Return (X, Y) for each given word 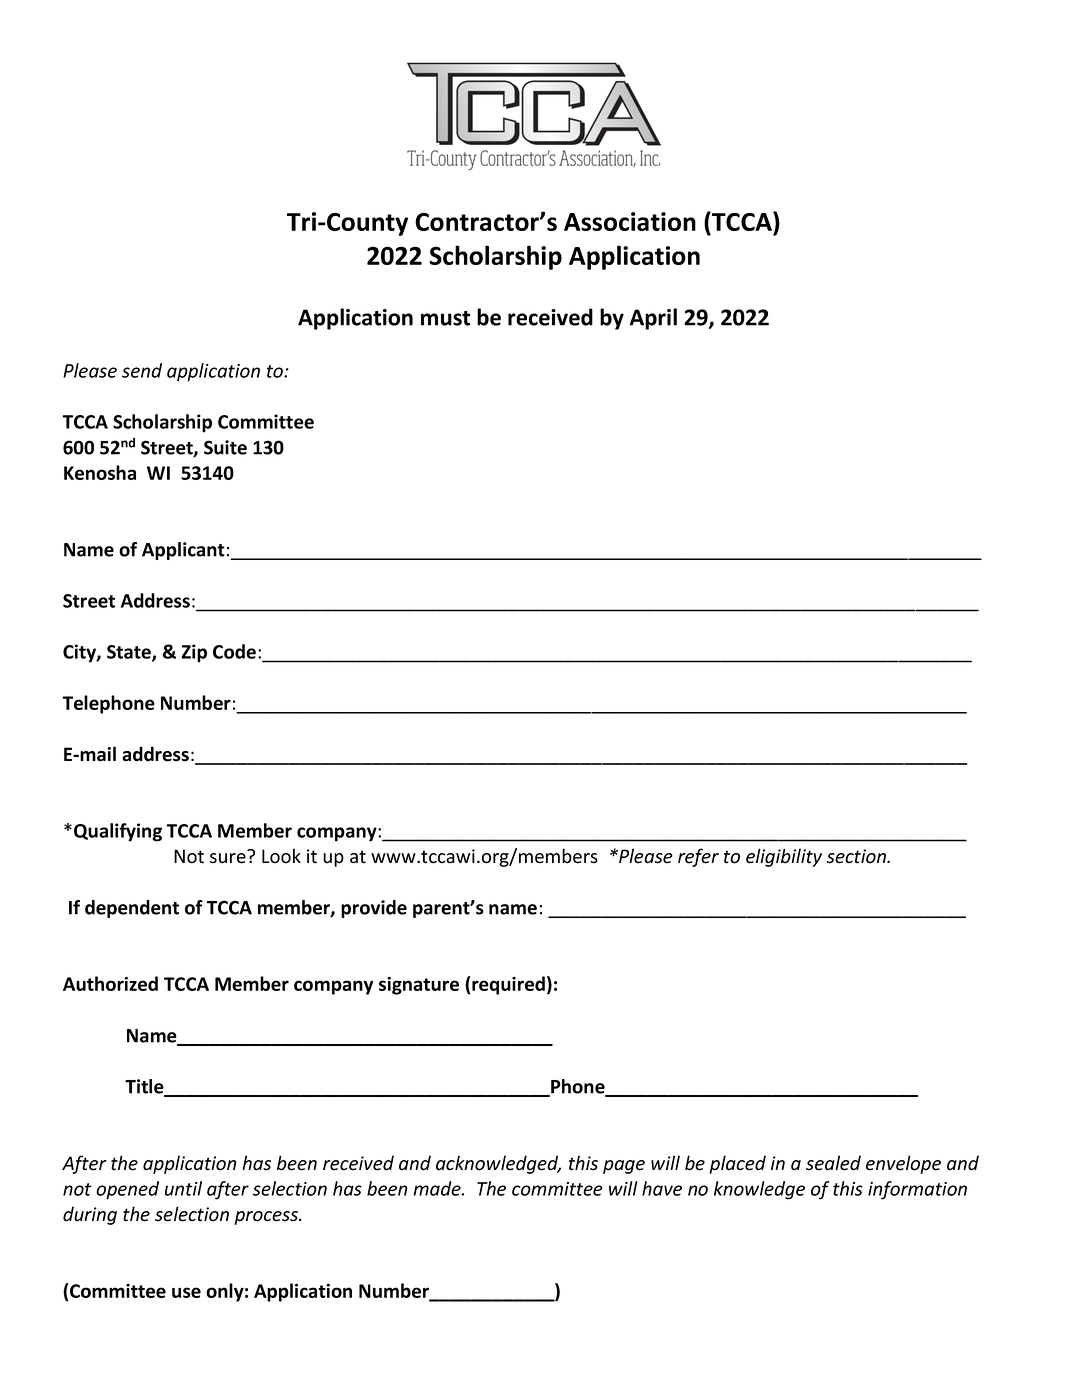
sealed (833, 1163)
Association (630, 221)
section (857, 856)
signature (419, 985)
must (445, 318)
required (508, 985)
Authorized (110, 983)
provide (374, 909)
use (186, 1292)
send (142, 370)
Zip (194, 653)
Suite (225, 447)
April (653, 319)
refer (698, 857)
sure (228, 858)
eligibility (784, 857)
